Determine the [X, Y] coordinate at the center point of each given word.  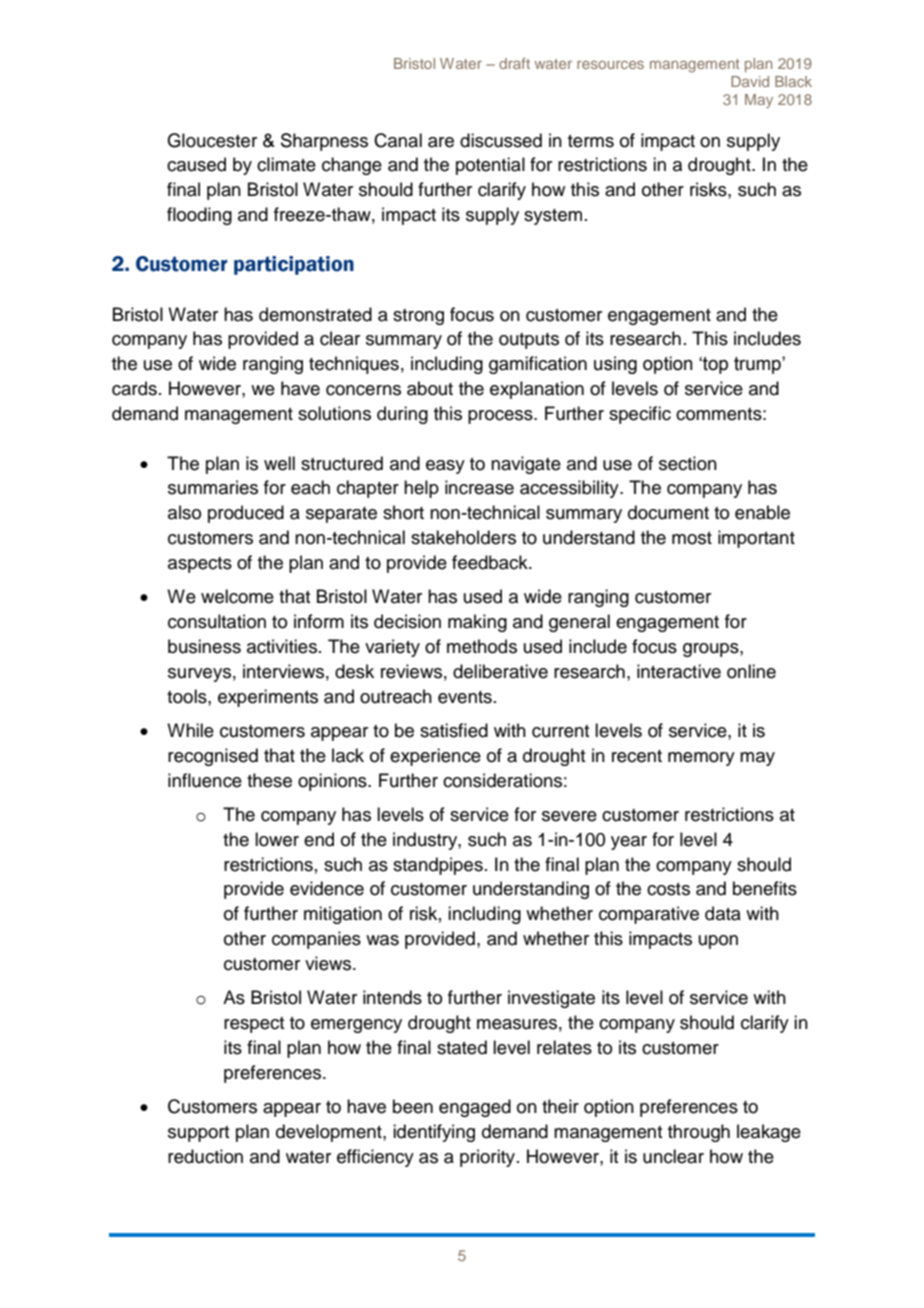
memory [701, 759]
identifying [434, 1133]
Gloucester [212, 140]
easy [445, 467]
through [699, 1133]
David [750, 81]
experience [435, 757]
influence [205, 780]
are [441, 142]
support [198, 1134]
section [688, 463]
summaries [213, 487]
